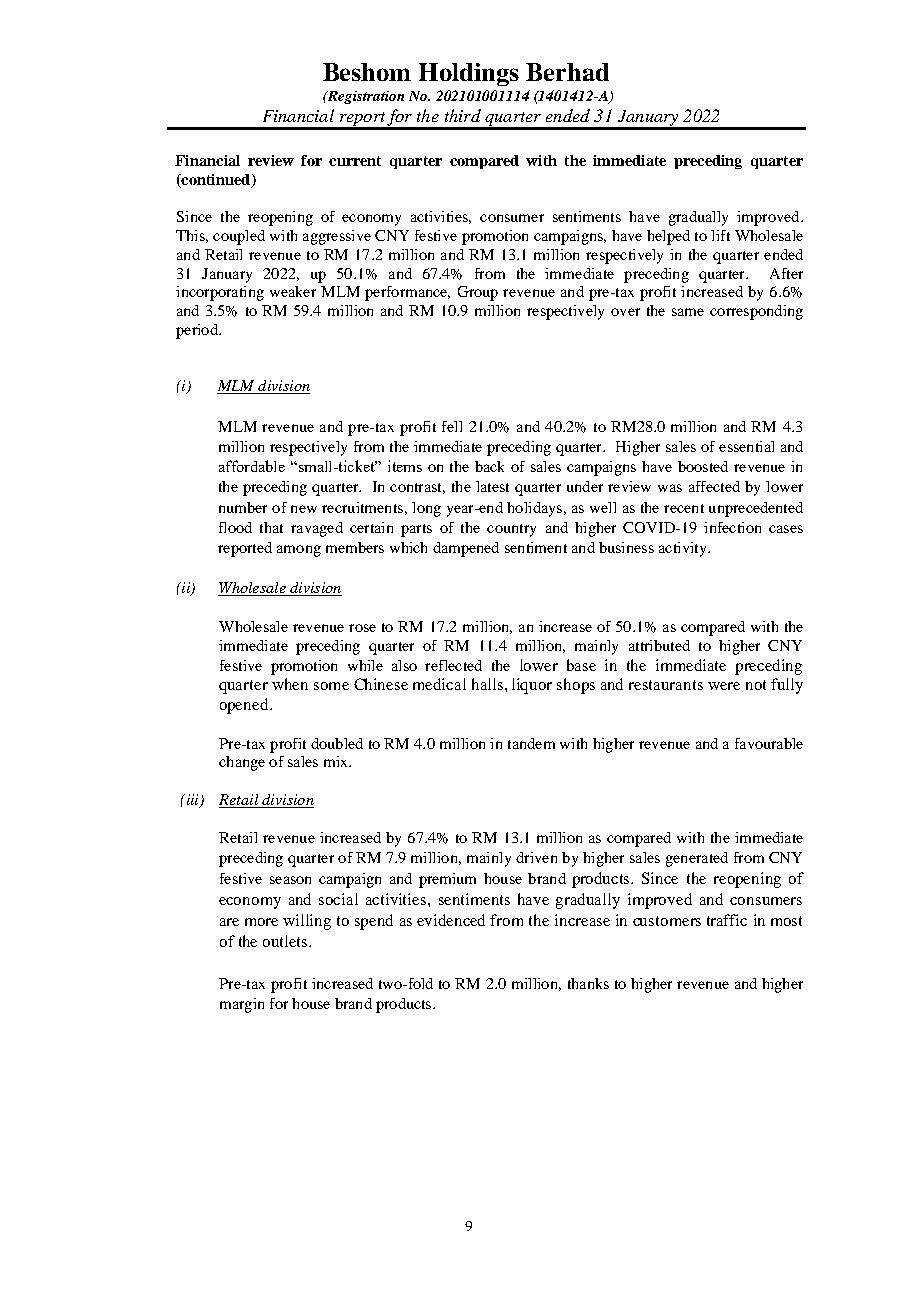 The width and height of the document is (924, 1308). What do you see at coordinates (216, 181) in the document?
I see `continued` at bounding box center [216, 181].
